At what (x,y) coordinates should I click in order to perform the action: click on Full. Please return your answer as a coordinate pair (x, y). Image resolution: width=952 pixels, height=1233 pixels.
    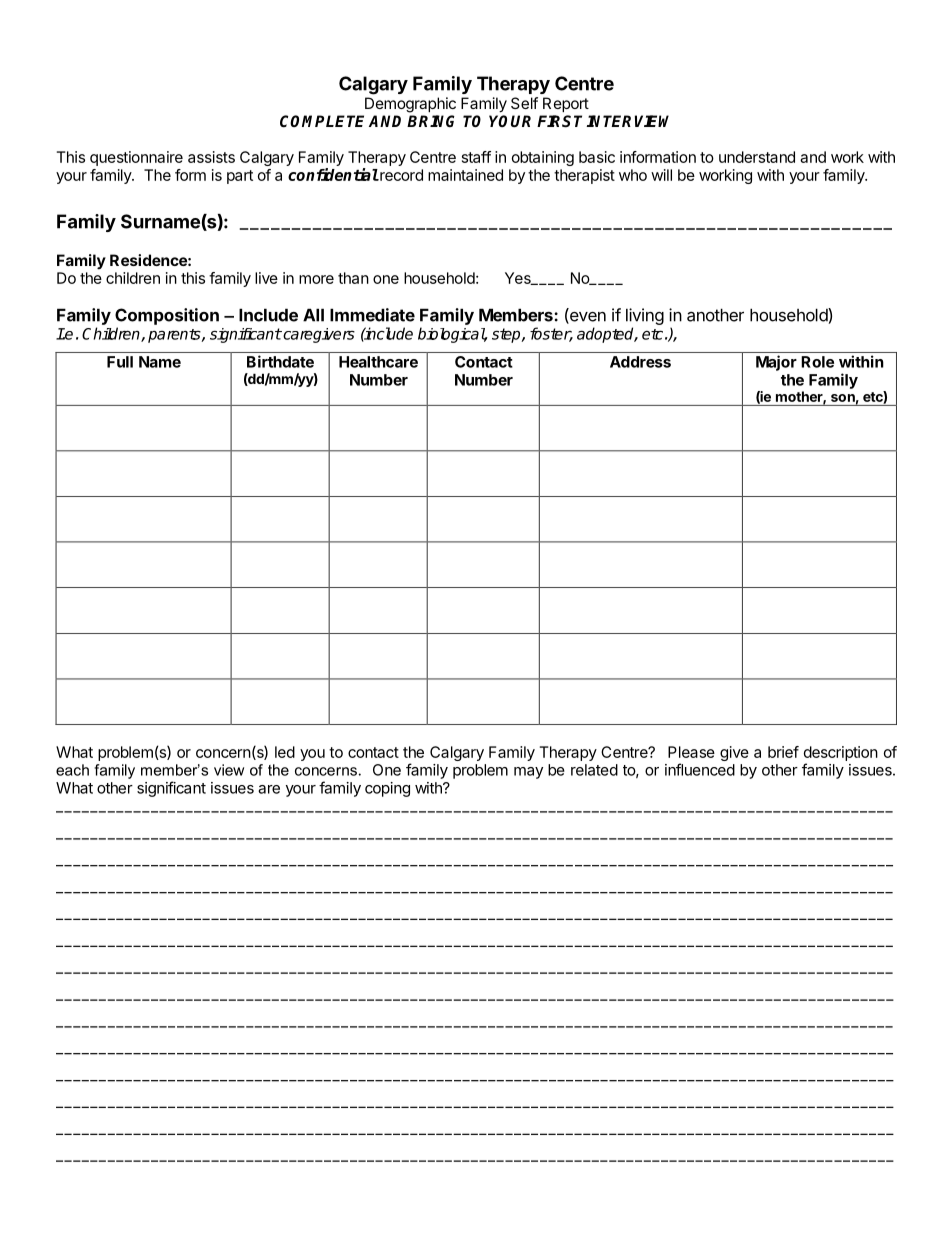
    Looking at the image, I should click on (120, 362).
